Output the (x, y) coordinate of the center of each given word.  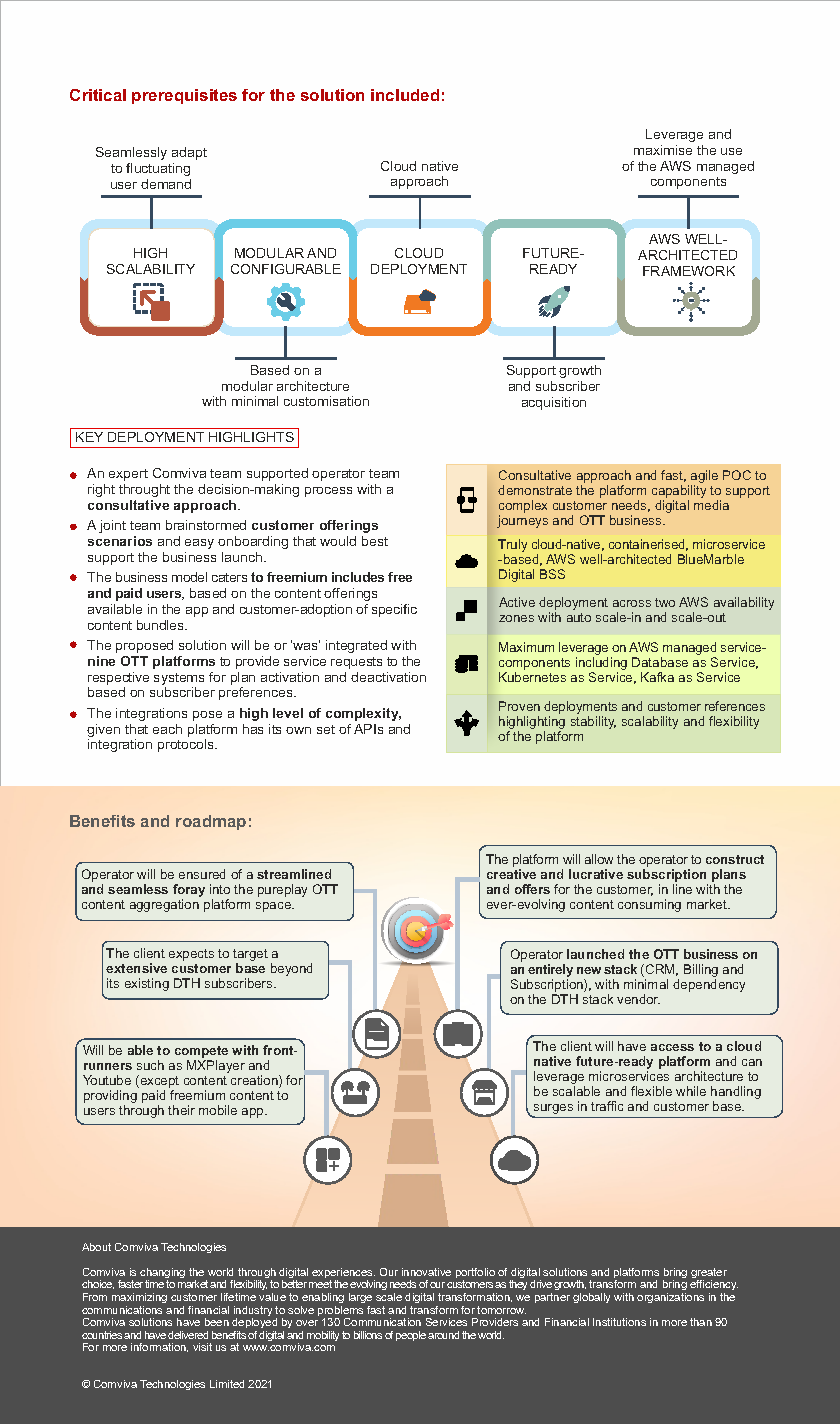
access (672, 1047)
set (326, 729)
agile (704, 478)
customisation (326, 401)
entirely (550, 972)
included (405, 95)
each (167, 729)
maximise (663, 150)
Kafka (657, 677)
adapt (189, 153)
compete (201, 1052)
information (159, 1347)
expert (128, 475)
